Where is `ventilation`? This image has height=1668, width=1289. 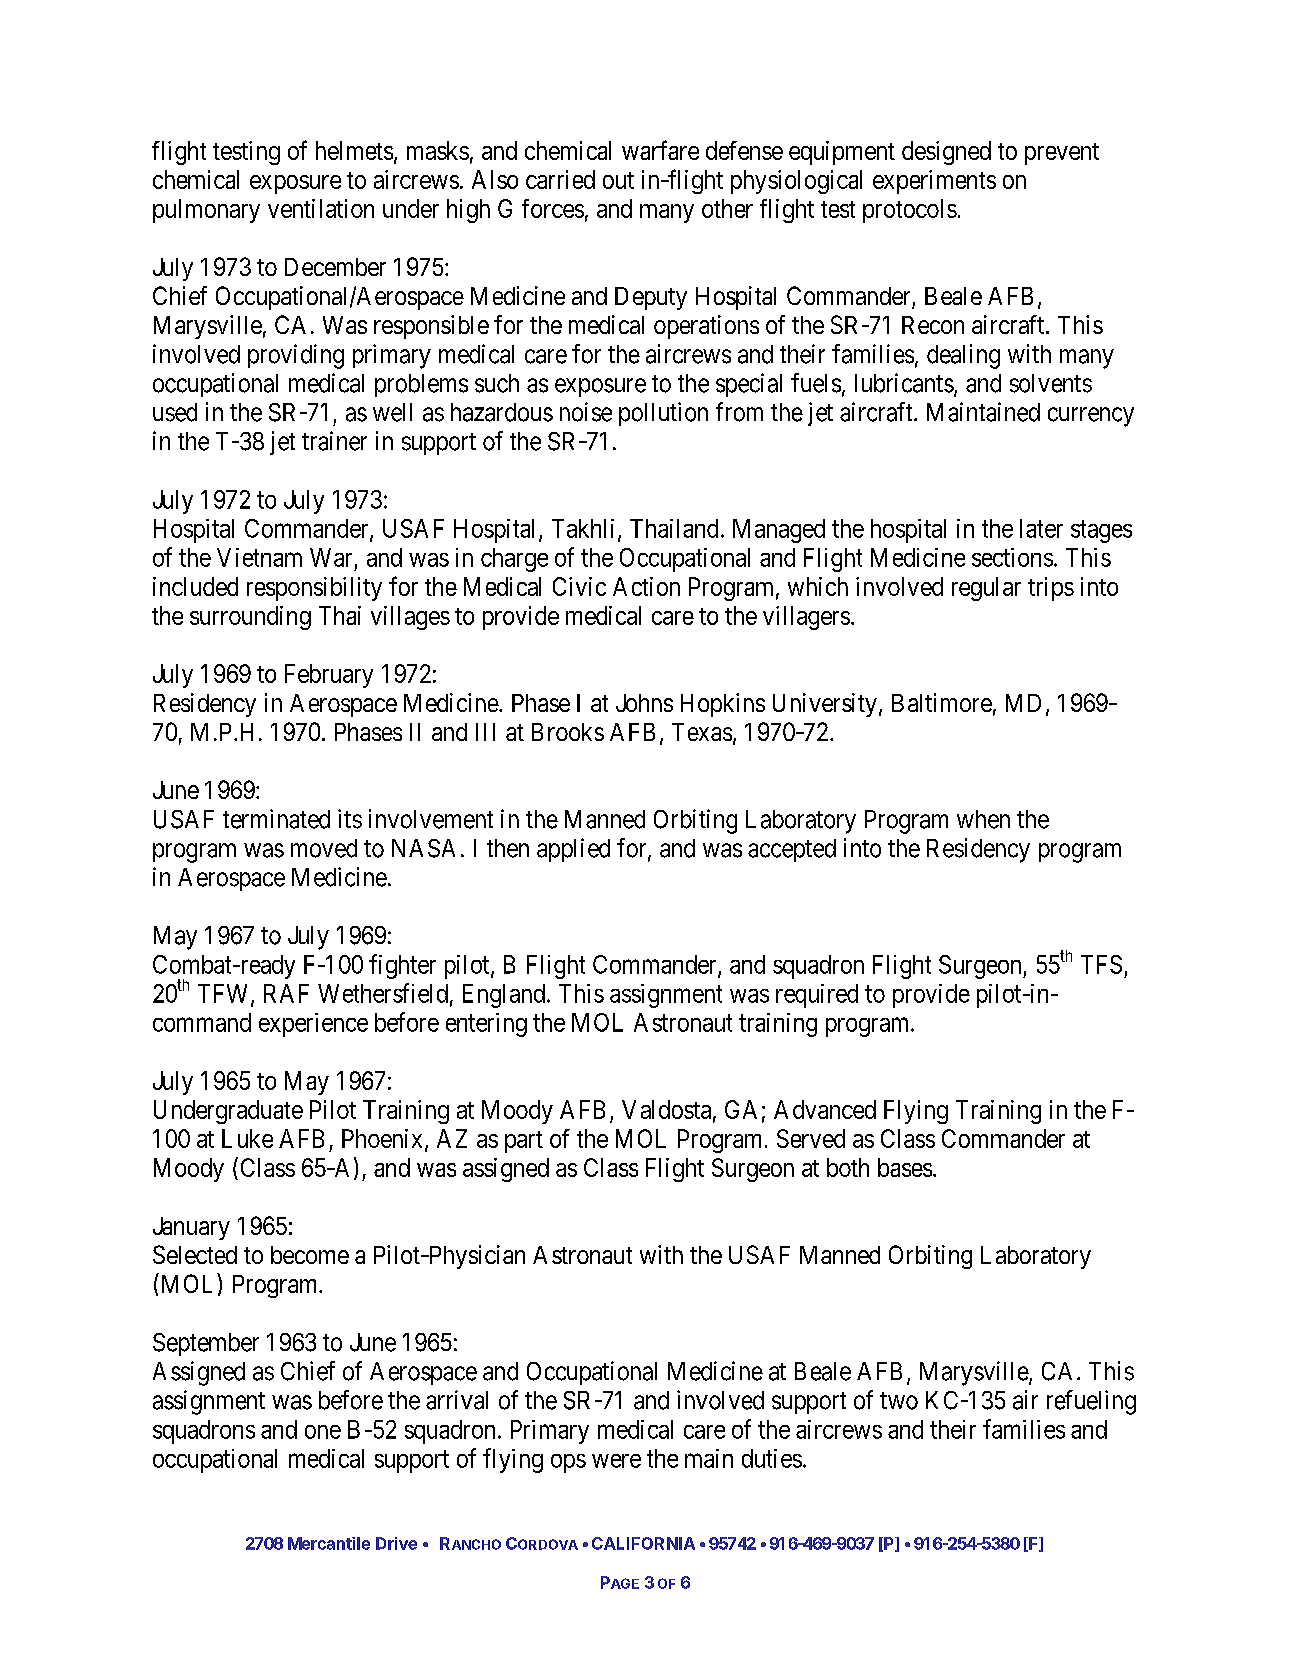 ventilation is located at coordinates (321, 208).
